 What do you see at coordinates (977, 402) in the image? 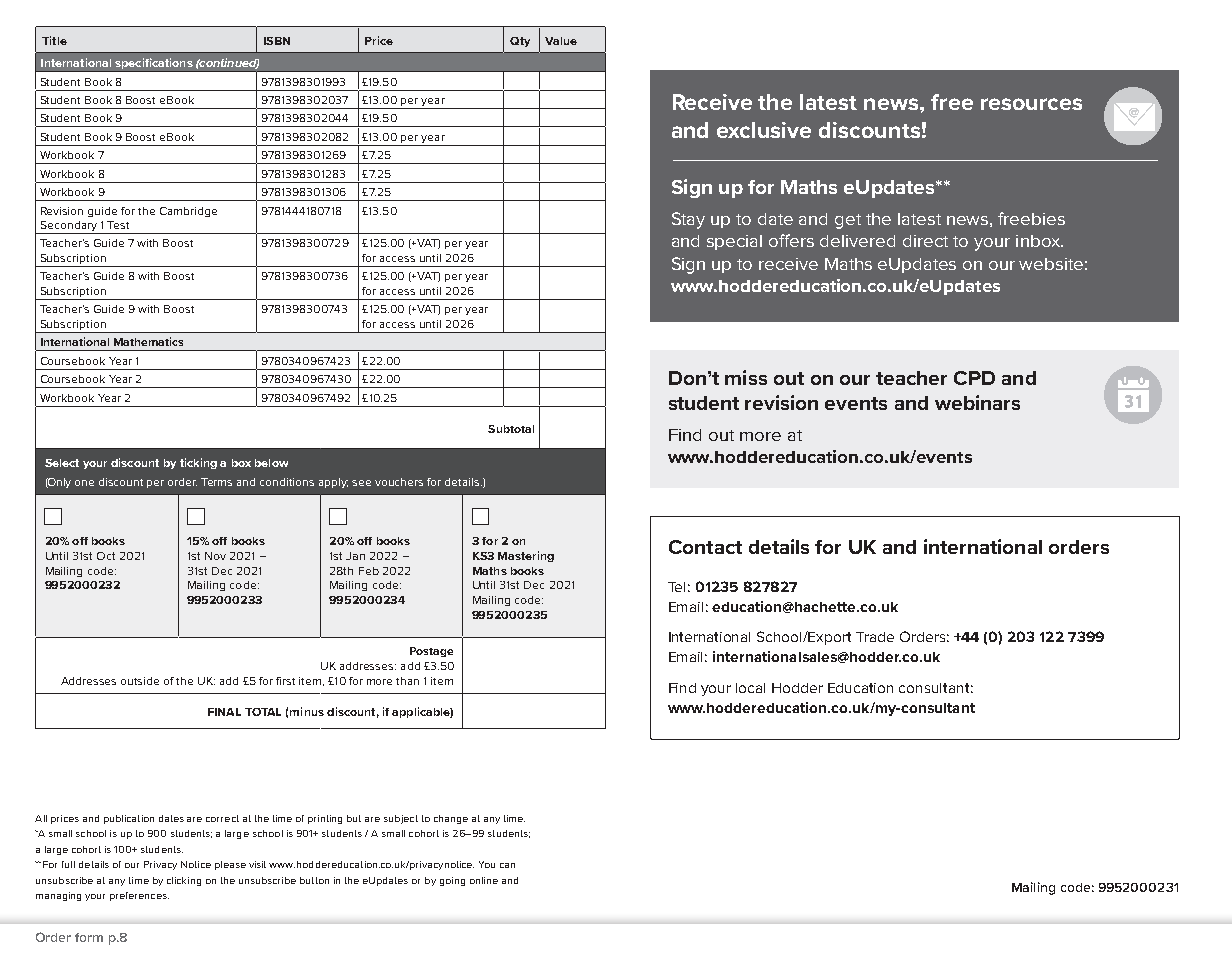
I see `webinars` at bounding box center [977, 402].
